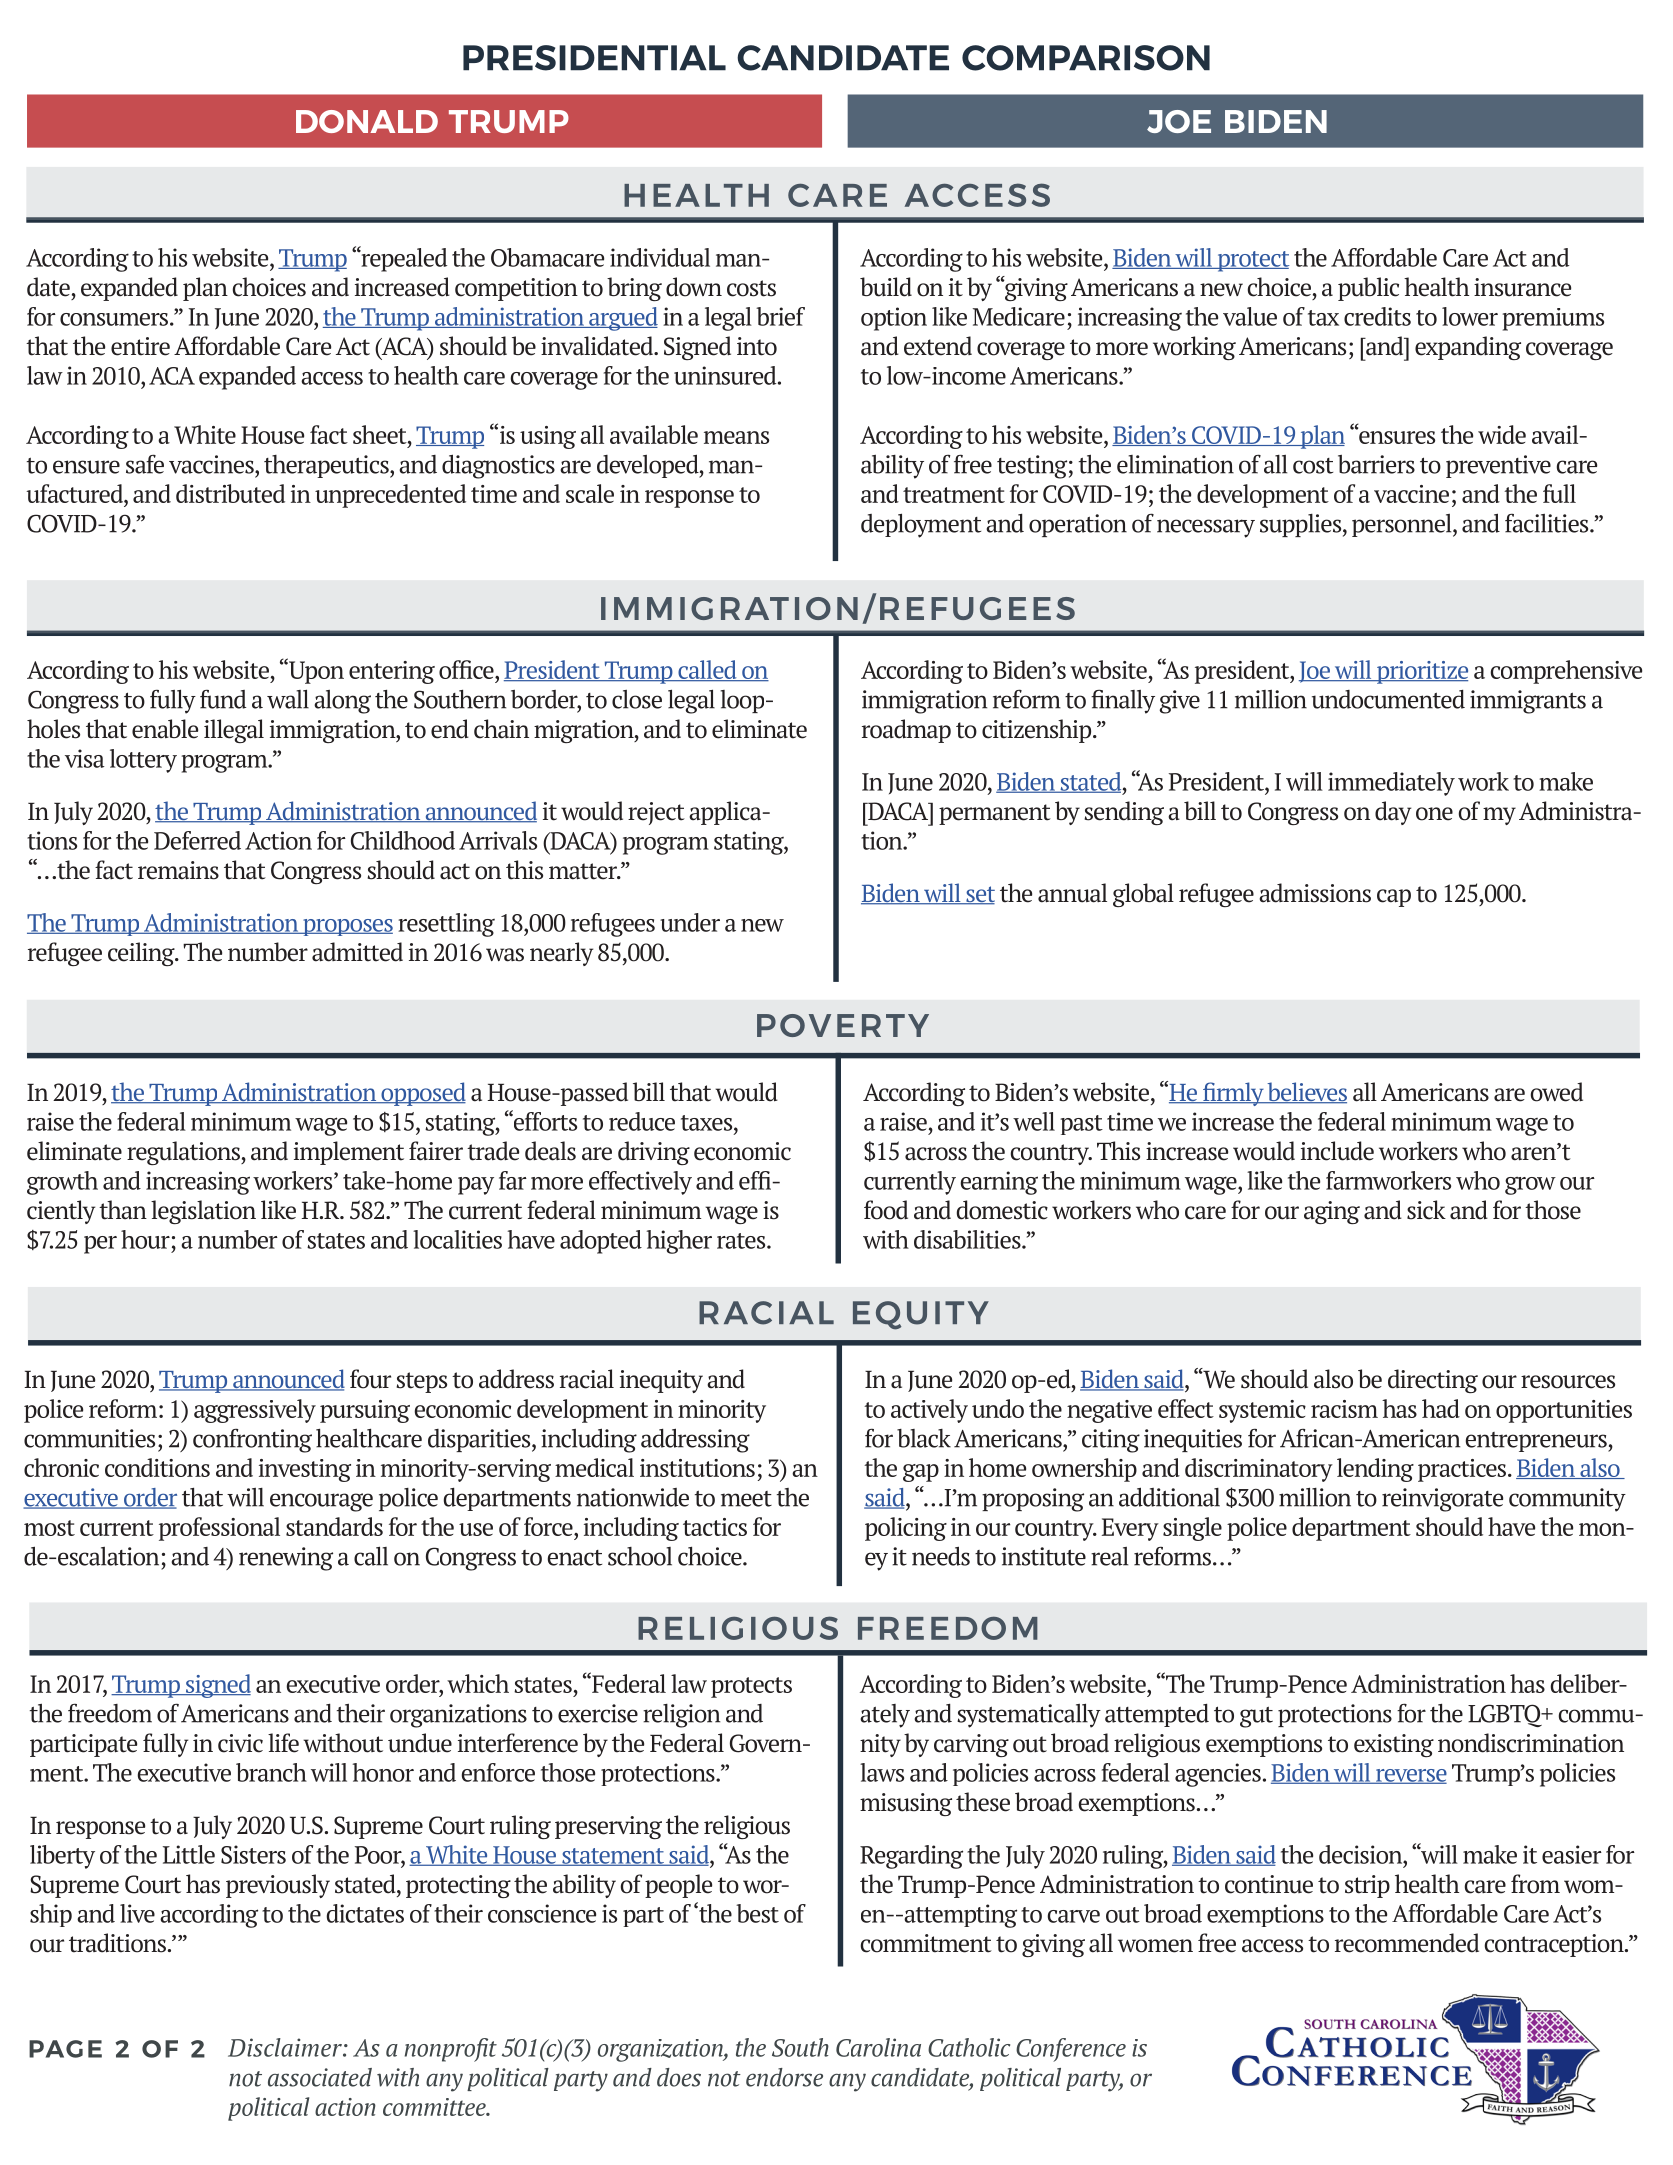 The height and width of the screenshot is (2165, 1673). I want to click on DONALD, so click(367, 121).
